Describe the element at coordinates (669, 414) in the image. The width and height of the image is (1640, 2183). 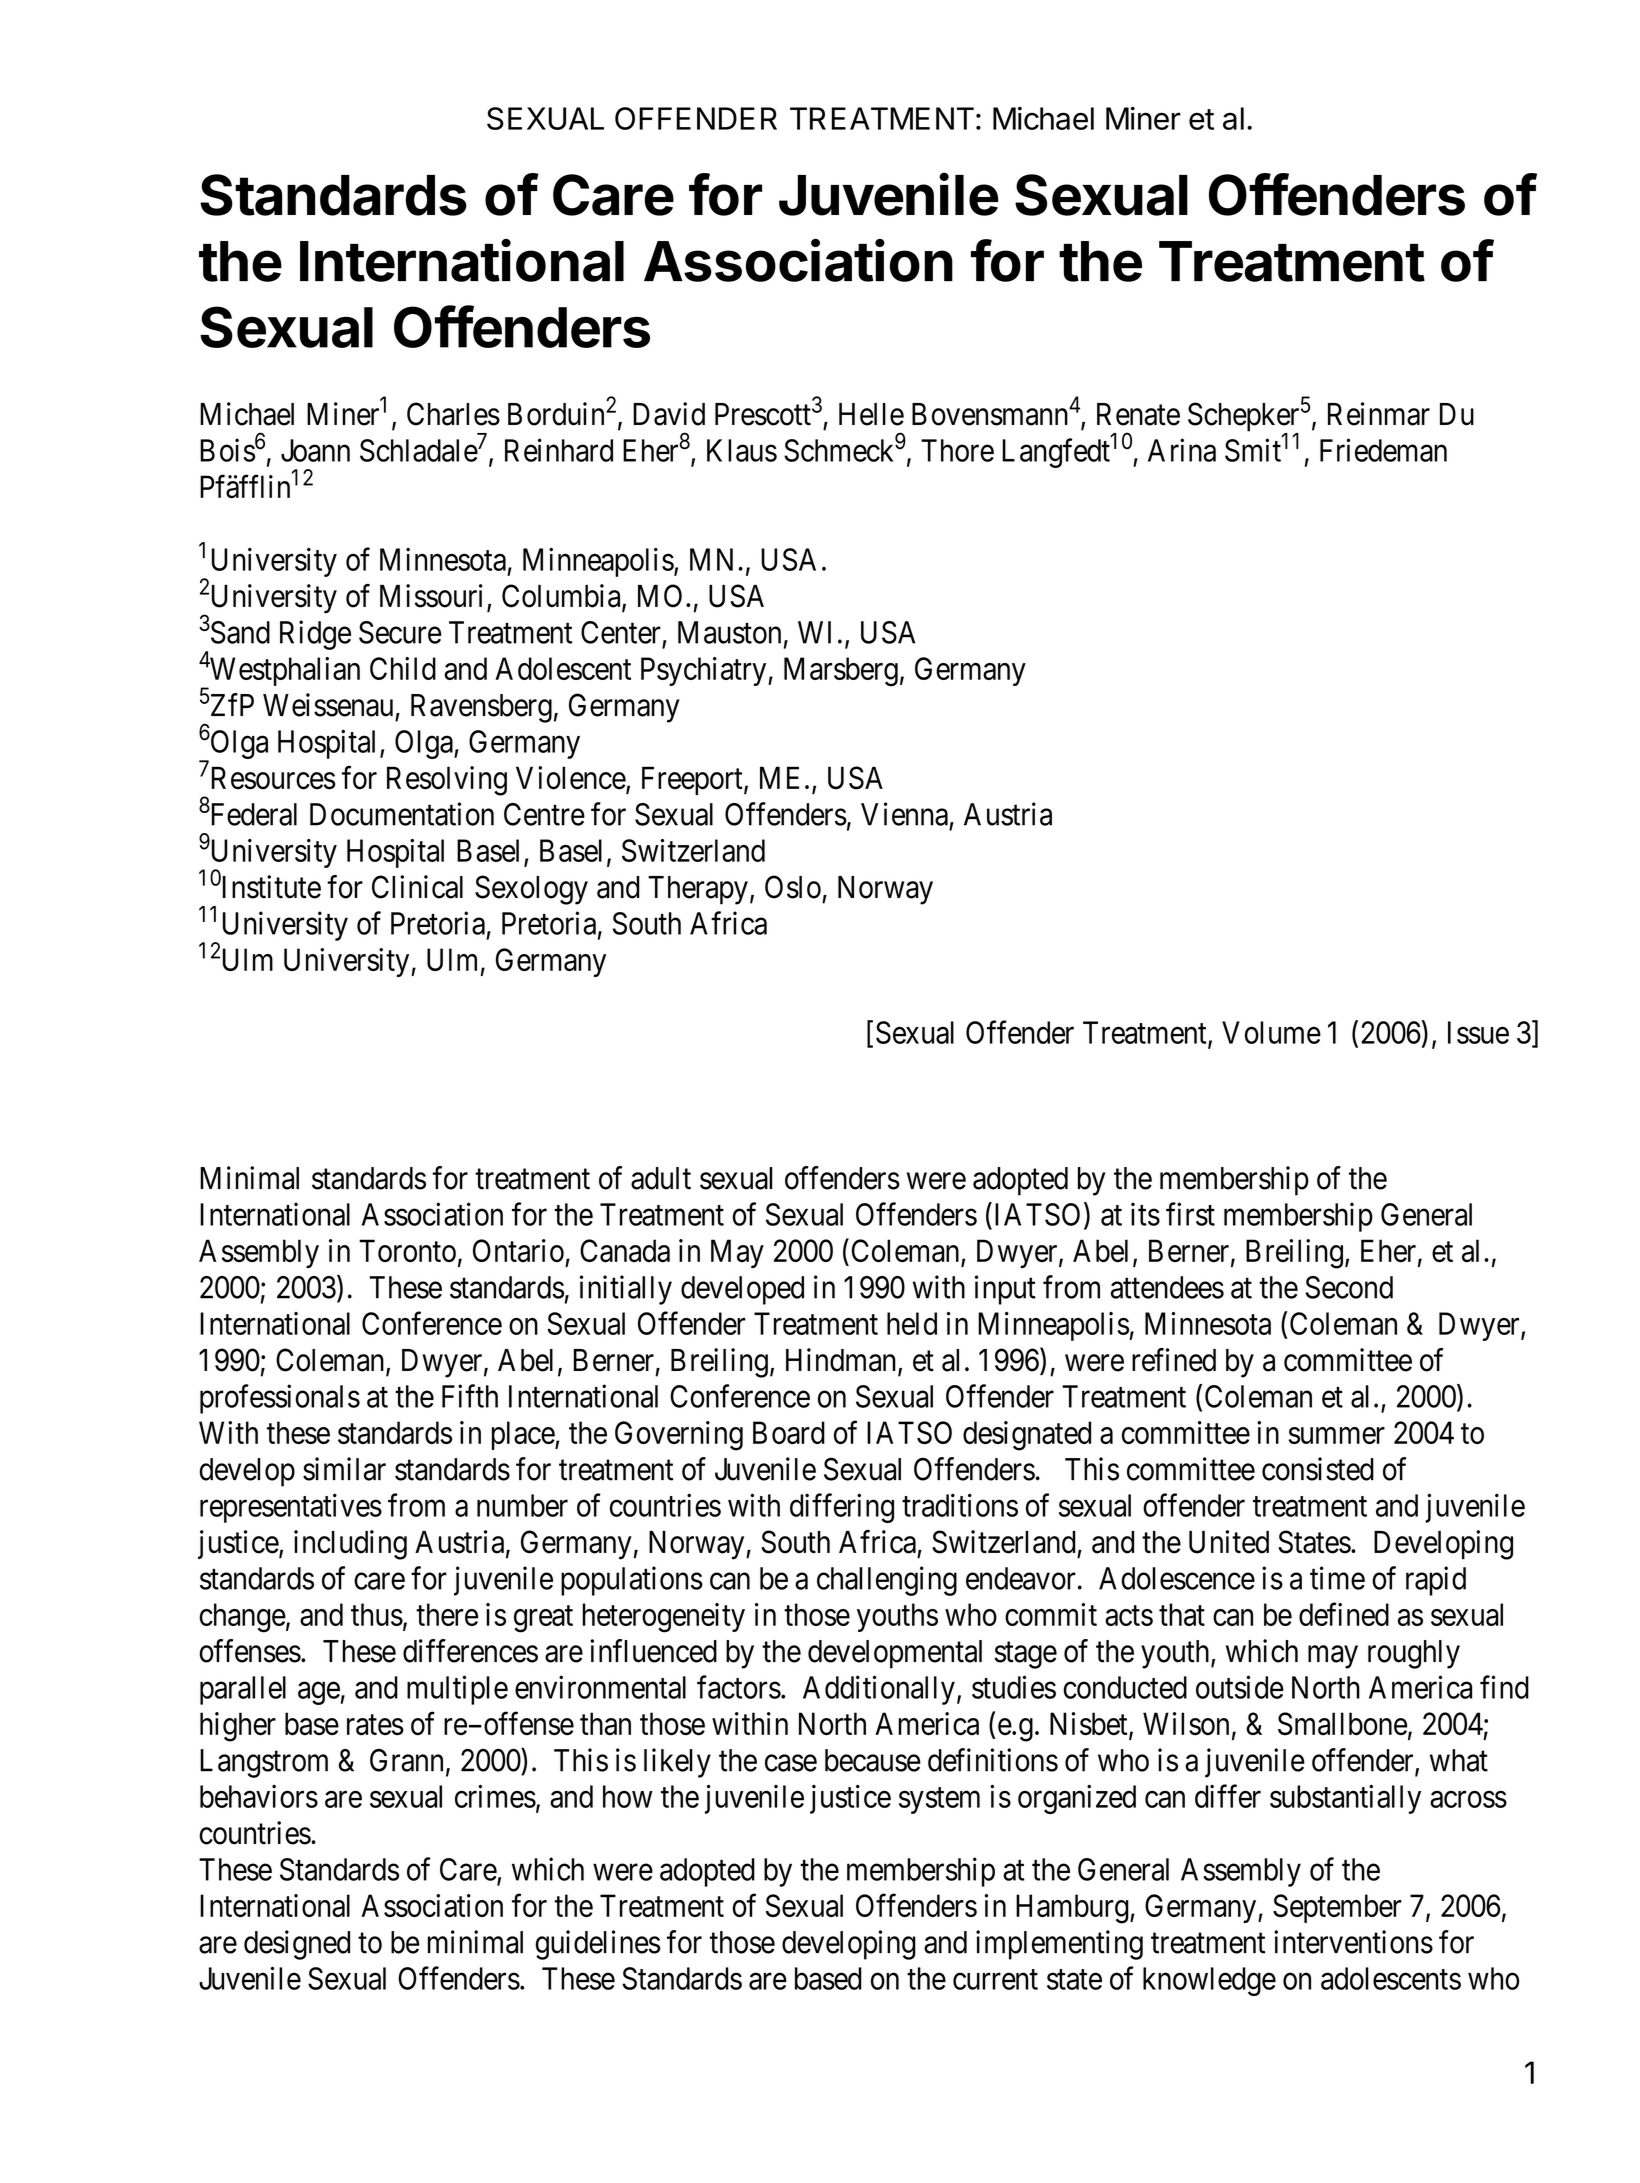
I see `David` at that location.
